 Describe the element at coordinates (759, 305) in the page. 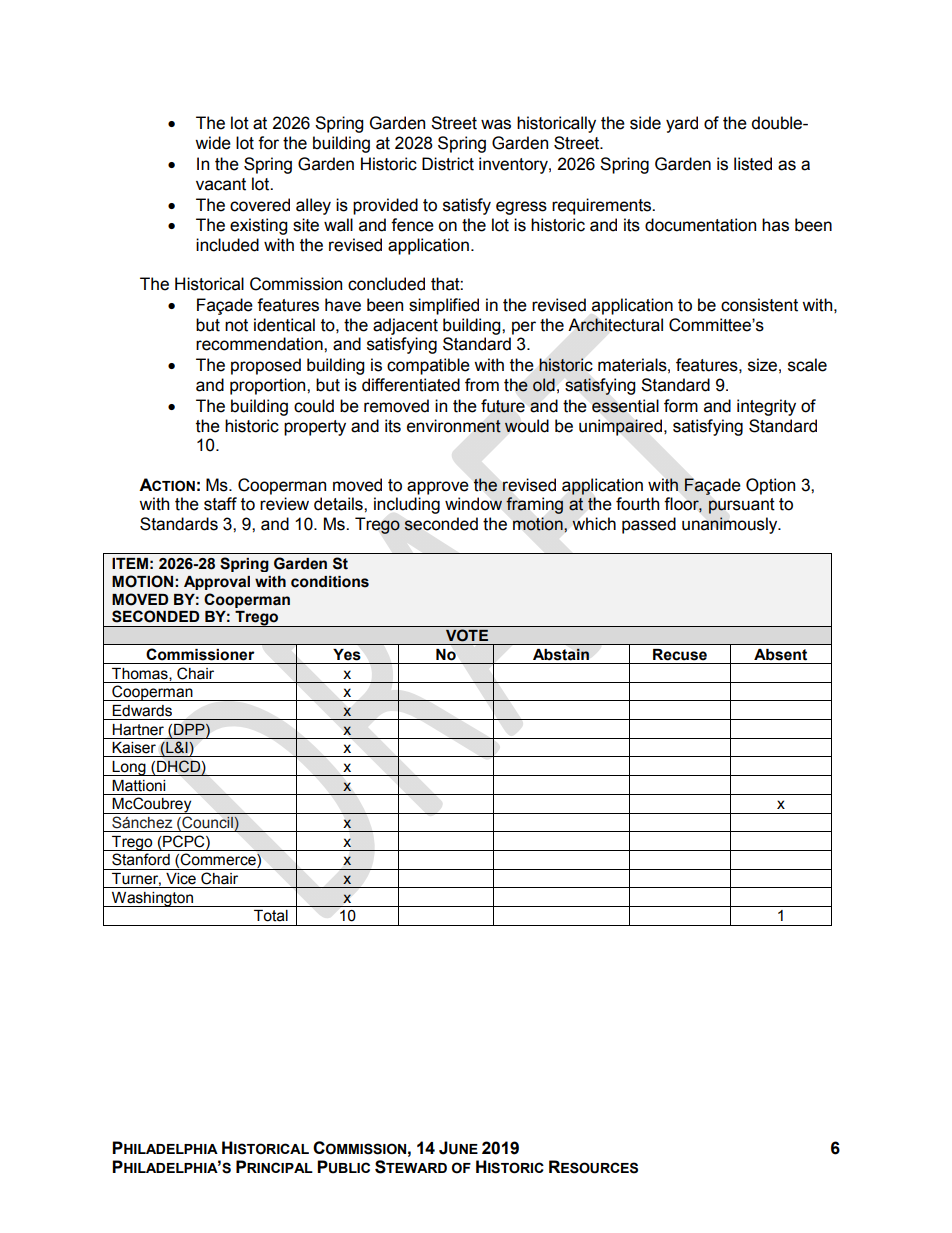

I see `consistent` at that location.
